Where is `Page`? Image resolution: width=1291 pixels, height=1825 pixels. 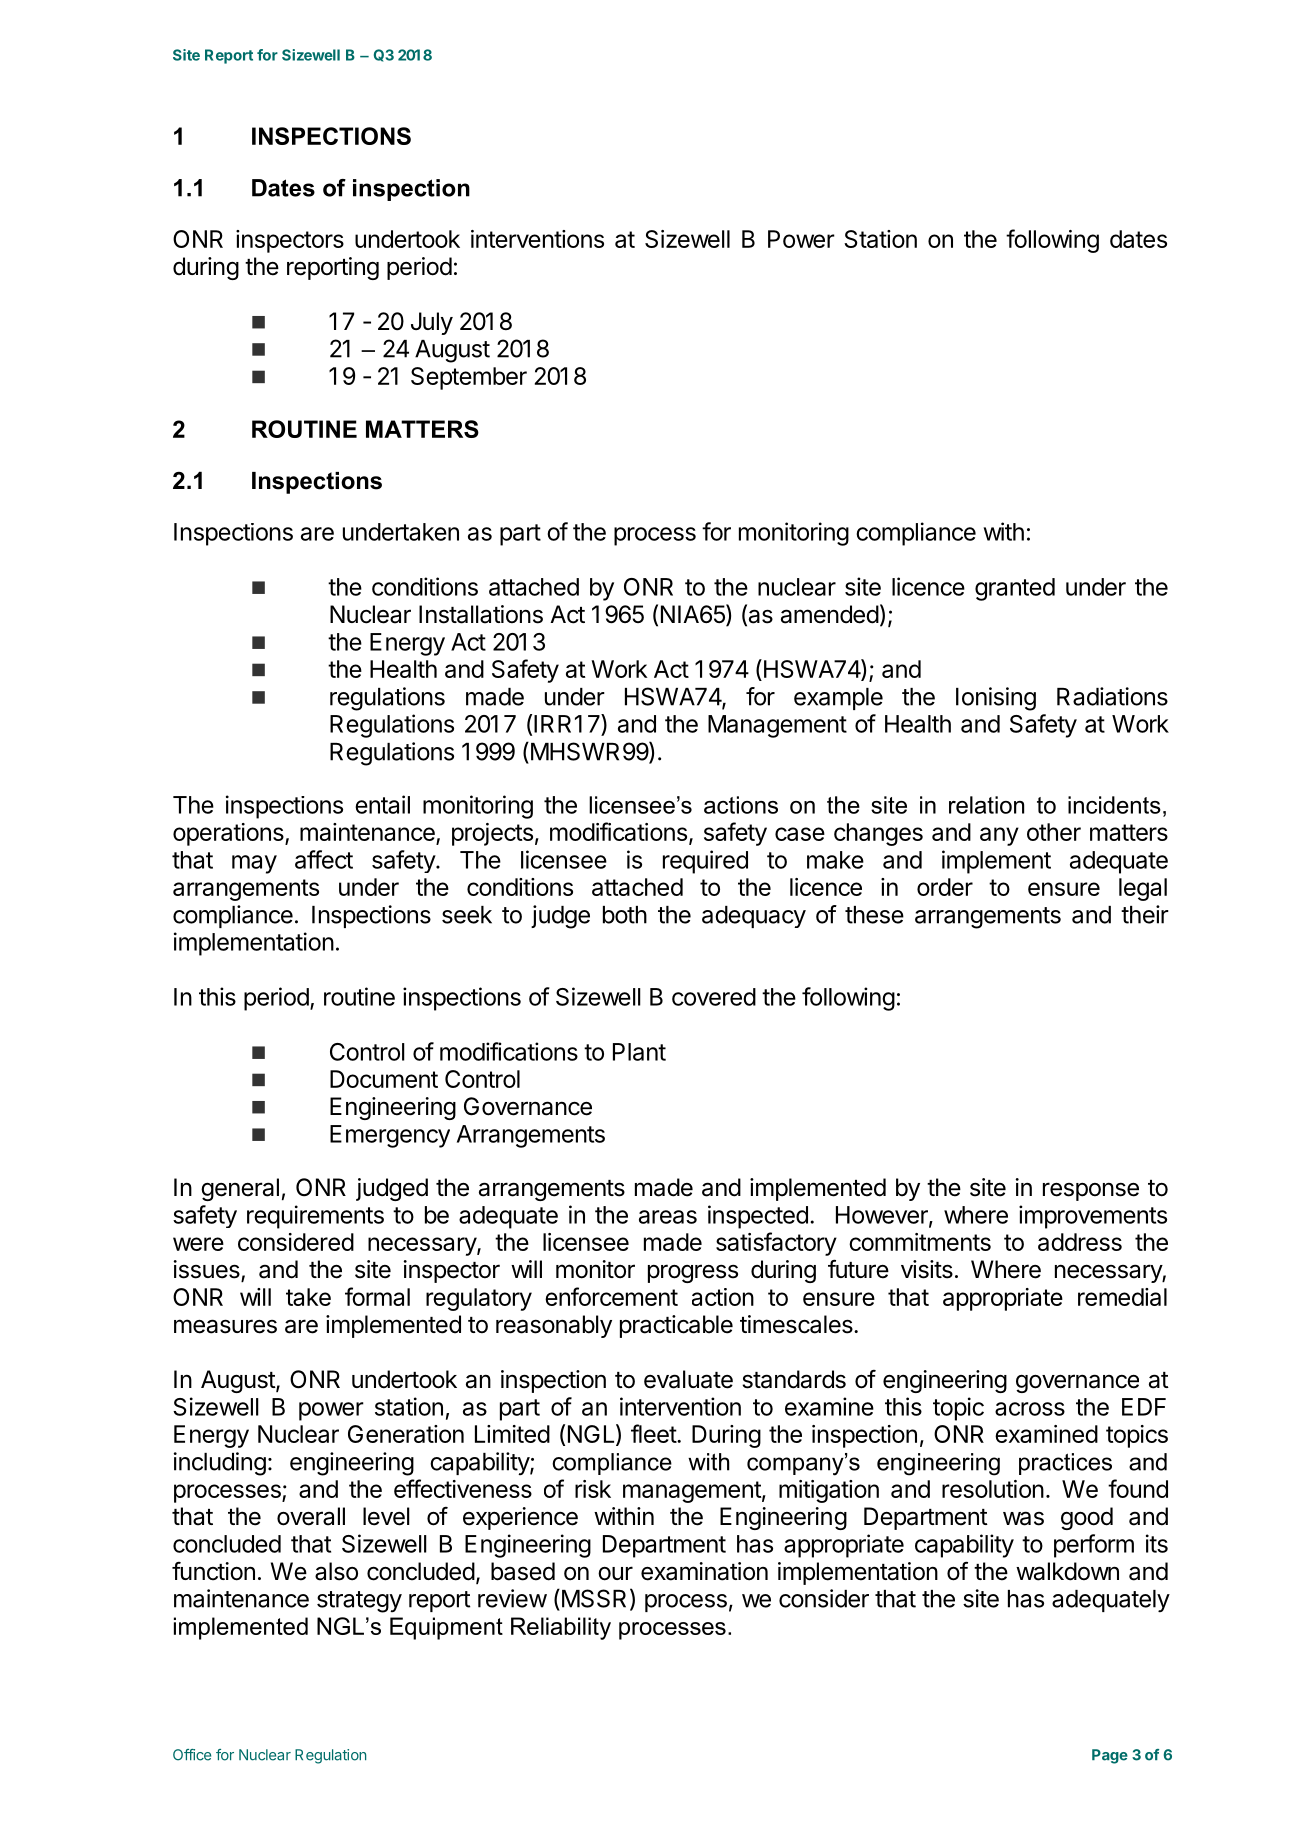 Page is located at coordinates (1110, 1756).
